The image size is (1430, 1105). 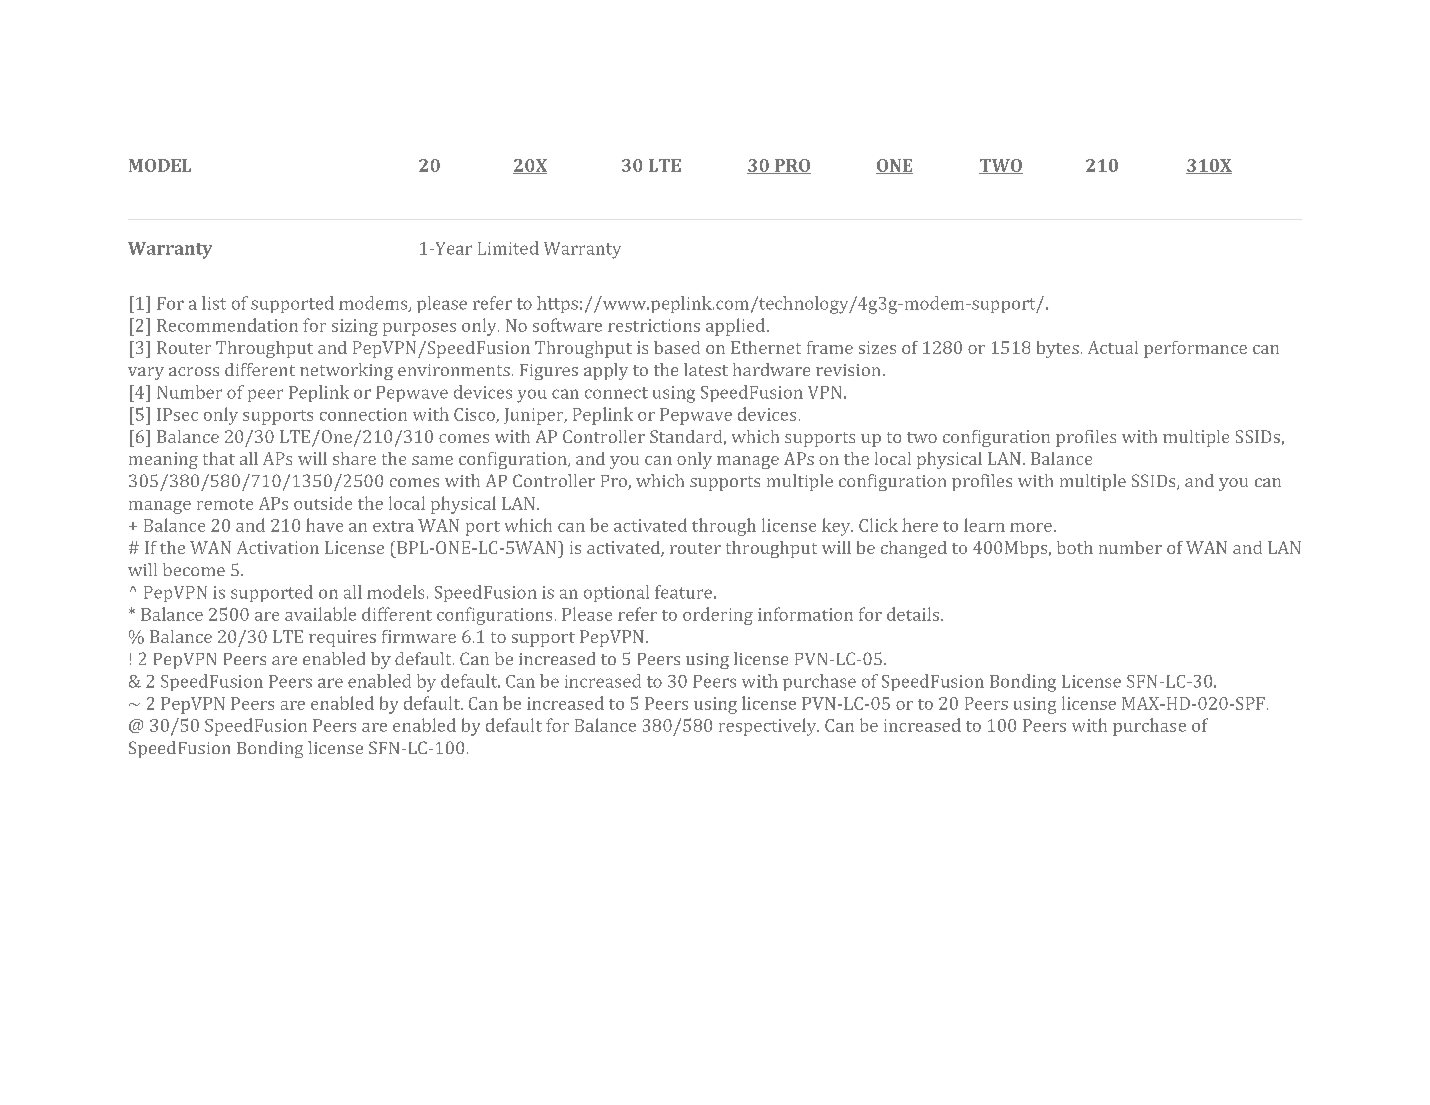 I want to click on available, so click(x=320, y=614).
